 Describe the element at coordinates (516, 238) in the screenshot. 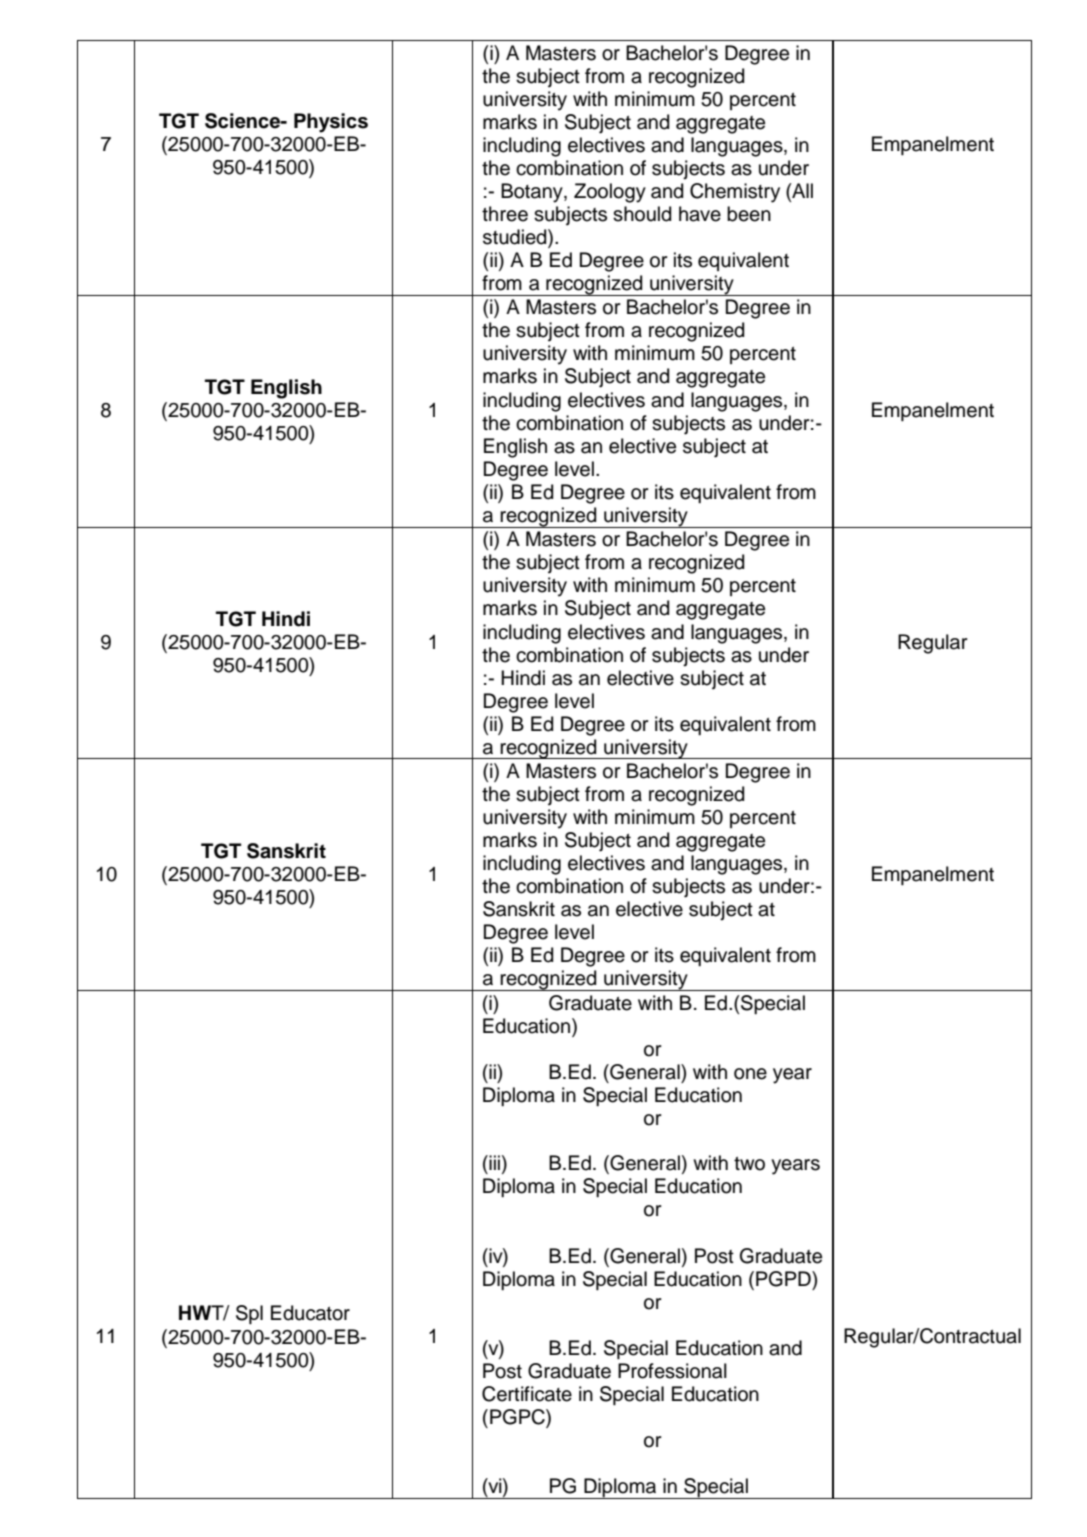

I see `studied` at that location.
